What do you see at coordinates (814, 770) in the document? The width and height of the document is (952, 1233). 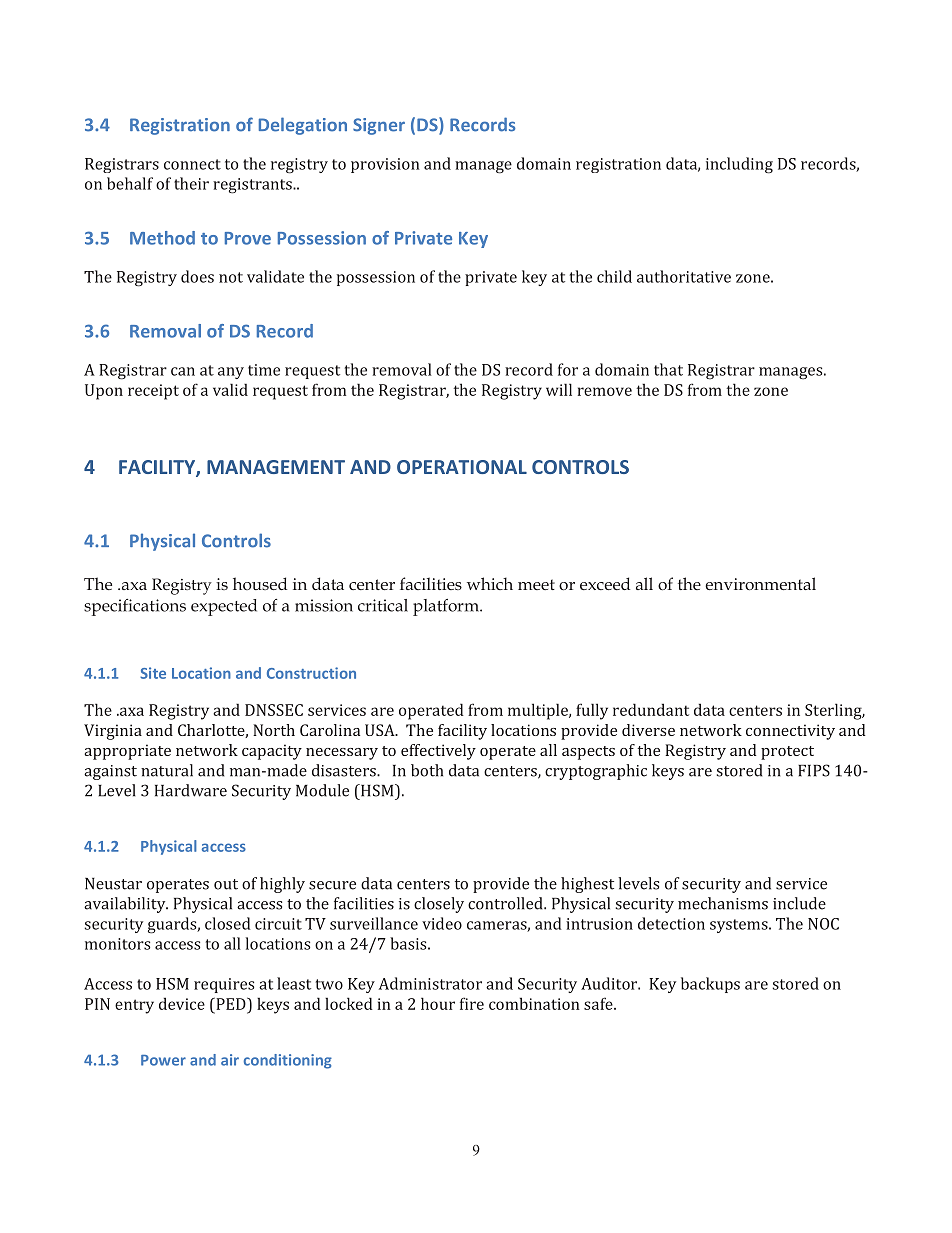 I see `FIPS` at bounding box center [814, 770].
